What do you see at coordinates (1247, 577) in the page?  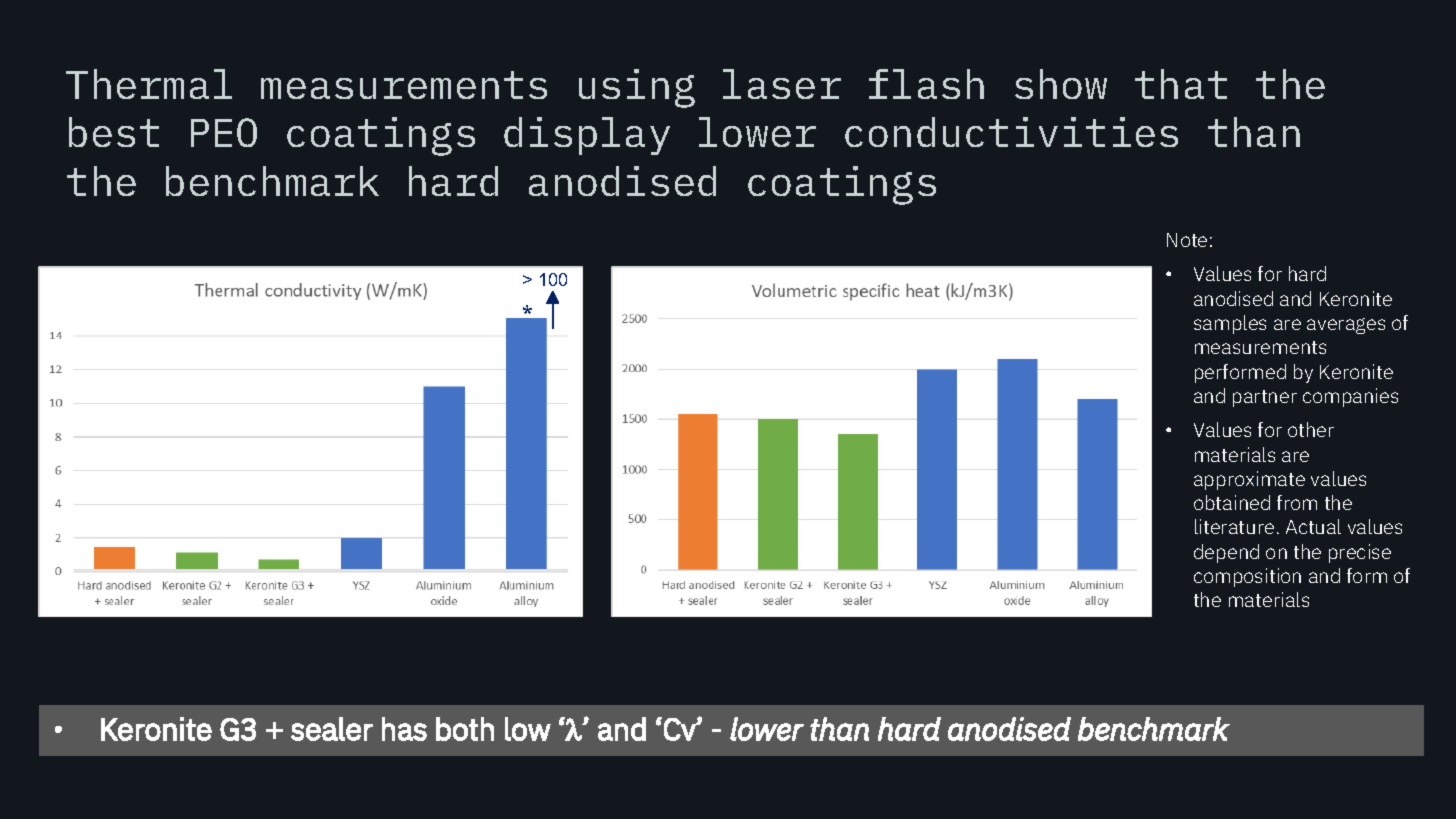 I see `composition` at bounding box center [1247, 577].
